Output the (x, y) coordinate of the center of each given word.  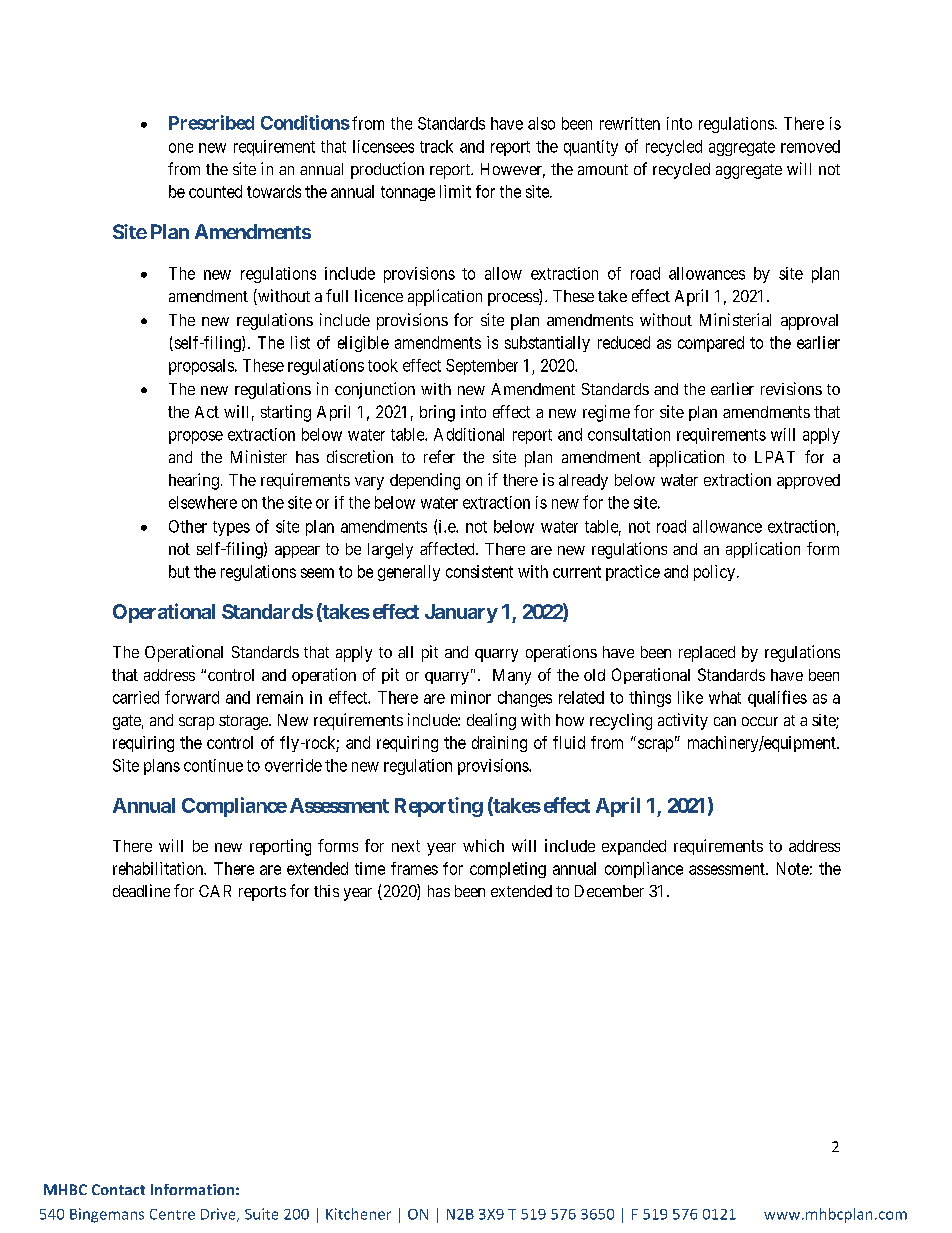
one (181, 148)
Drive (219, 1215)
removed (810, 146)
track (436, 146)
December (609, 891)
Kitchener (358, 1214)
